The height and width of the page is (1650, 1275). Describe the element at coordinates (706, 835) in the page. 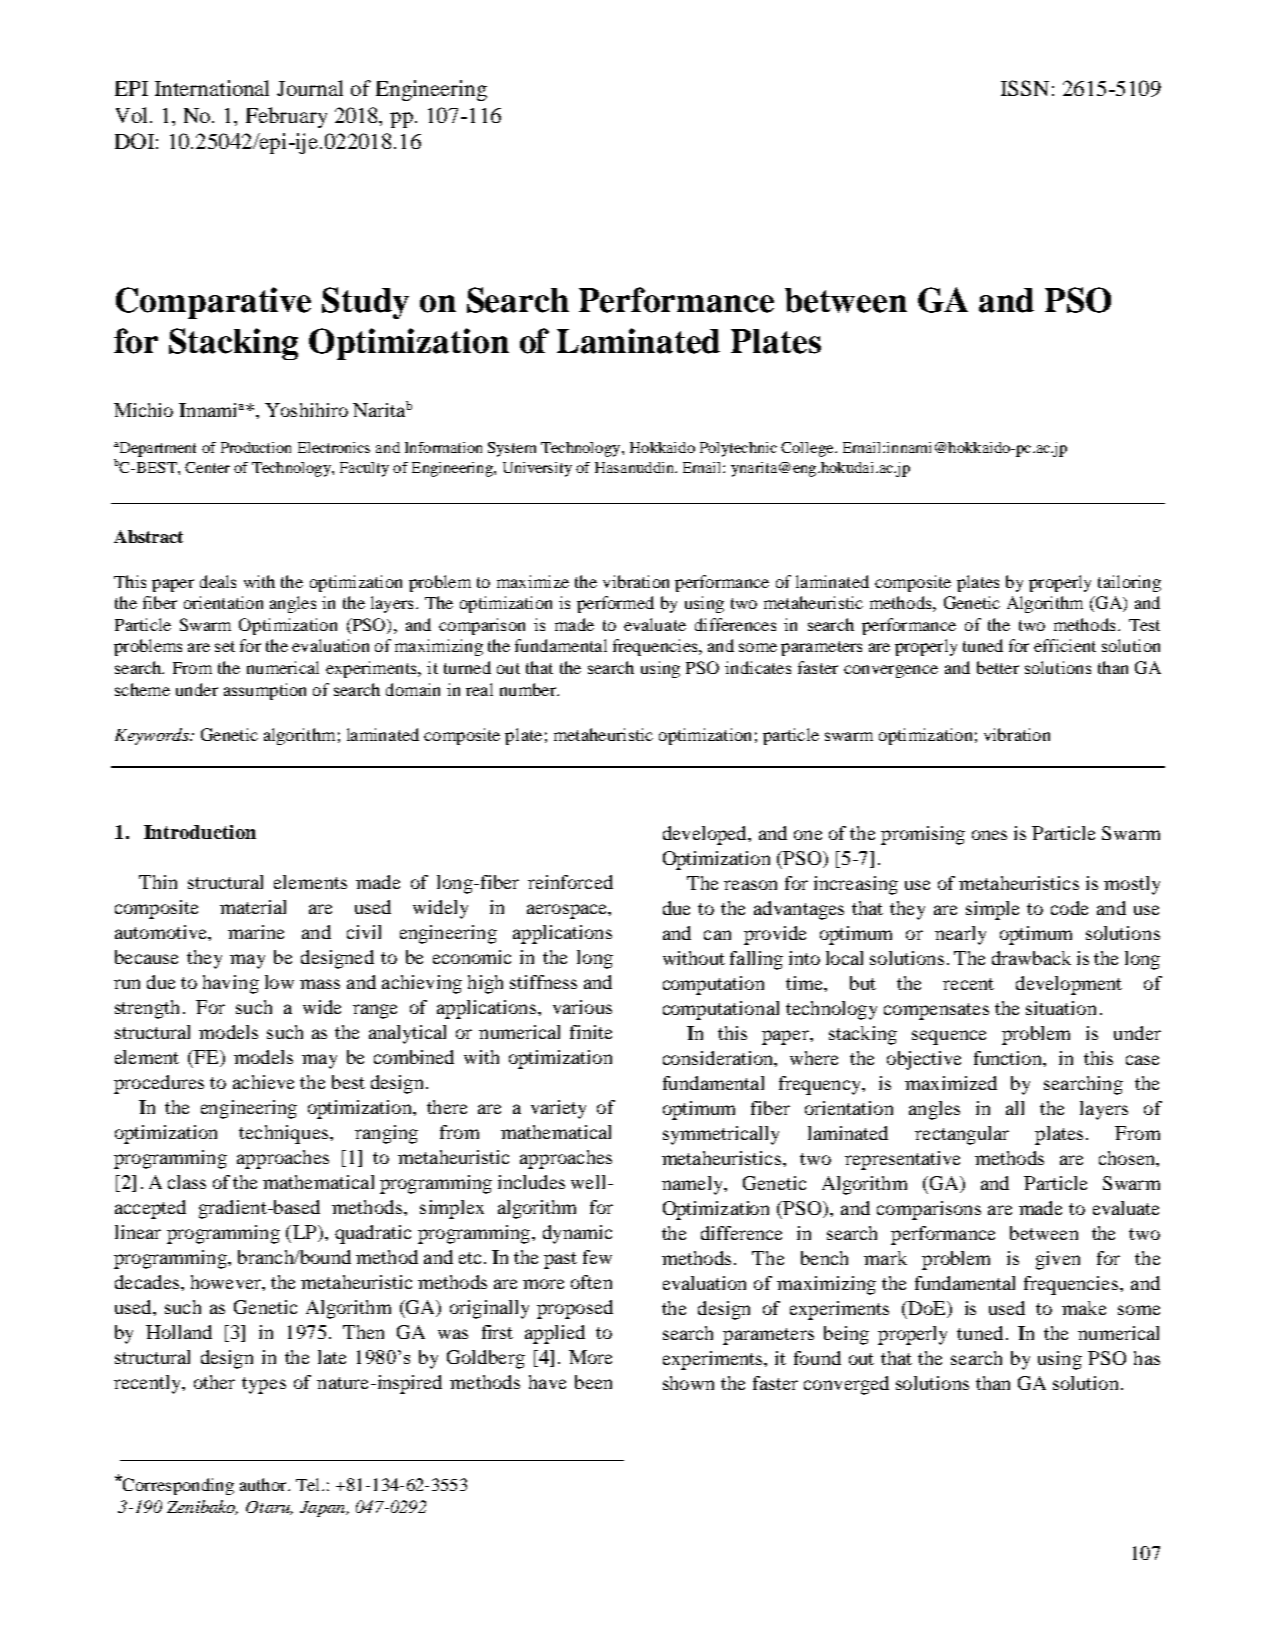

I see `developed` at that location.
